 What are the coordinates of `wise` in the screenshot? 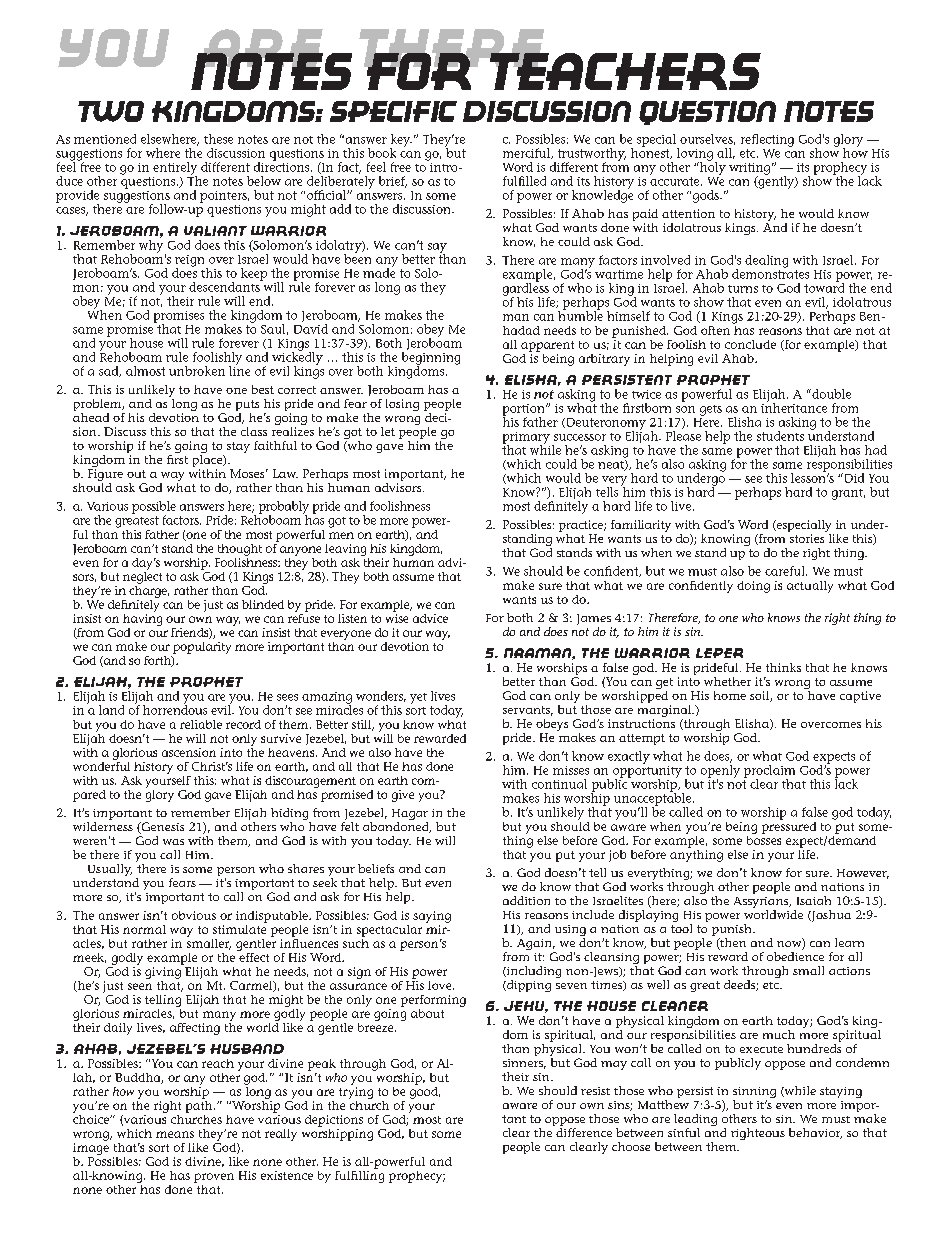 It's located at (397, 618).
